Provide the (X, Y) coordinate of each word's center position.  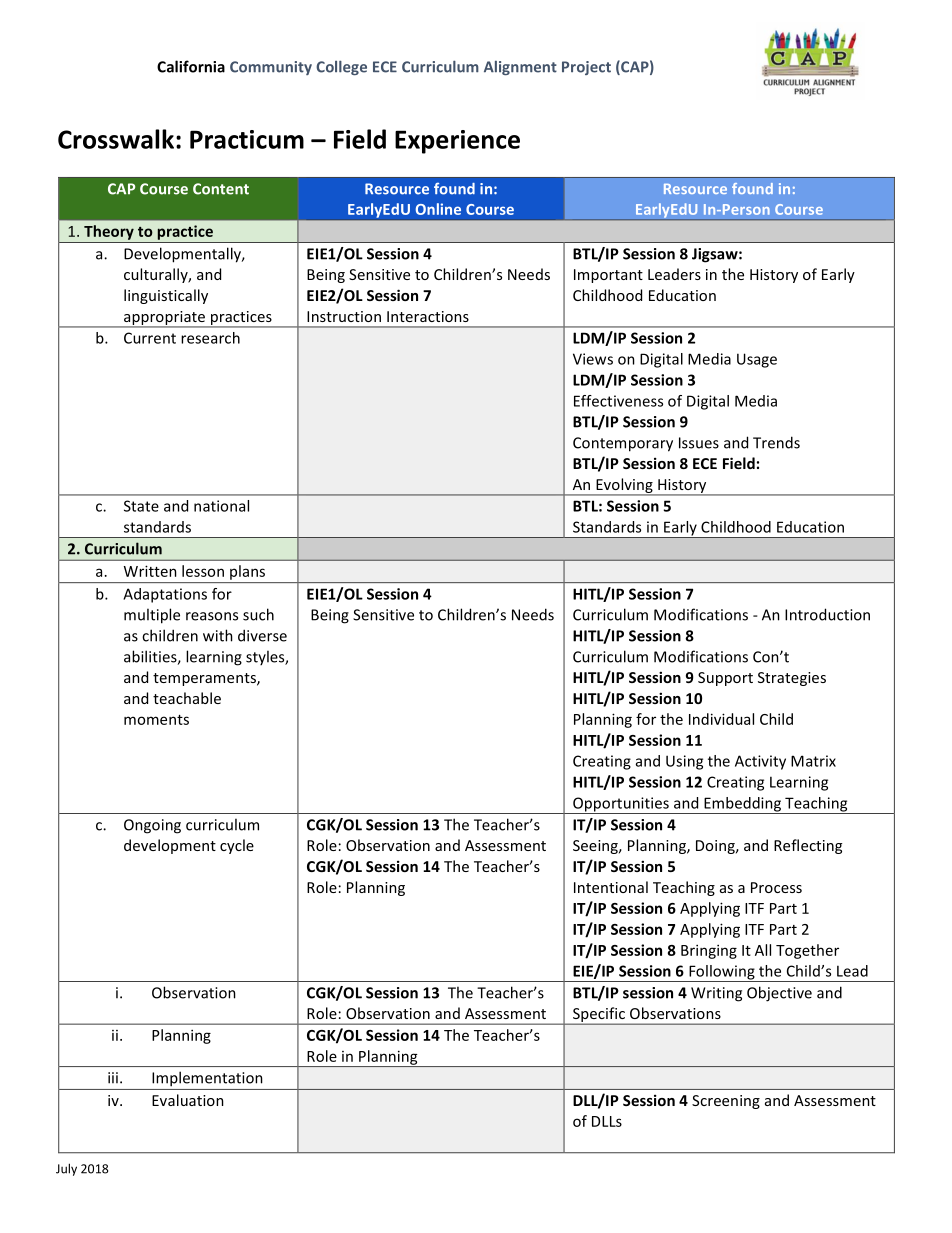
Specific (599, 1016)
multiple (152, 616)
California (191, 66)
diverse (262, 635)
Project (586, 68)
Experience (457, 142)
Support (725, 679)
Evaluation (188, 1100)
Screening (726, 1102)
